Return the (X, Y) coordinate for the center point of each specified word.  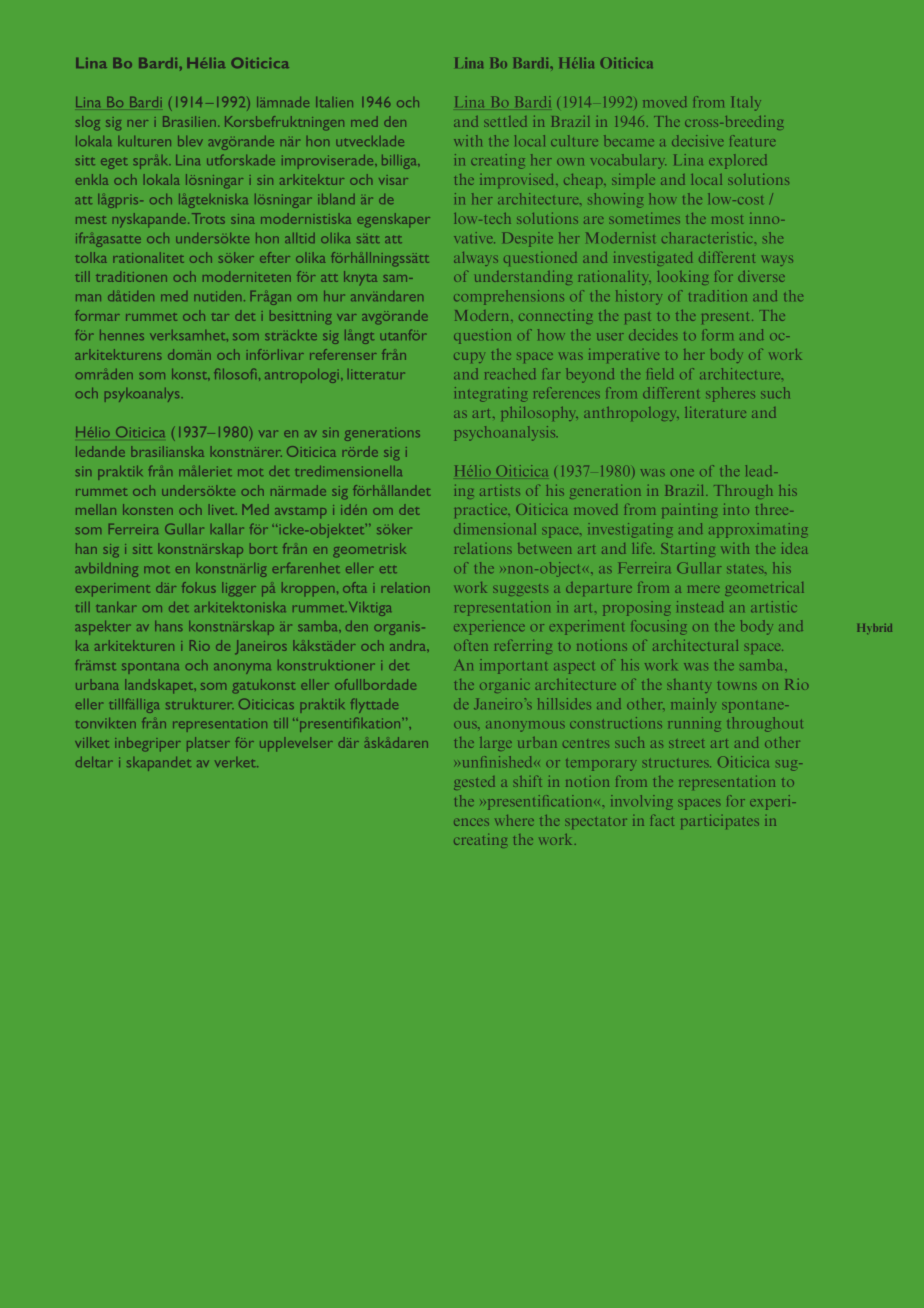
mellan (96, 509)
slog (88, 123)
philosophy (540, 414)
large (496, 744)
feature (752, 140)
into (736, 509)
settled (505, 121)
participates (720, 822)
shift (528, 781)
